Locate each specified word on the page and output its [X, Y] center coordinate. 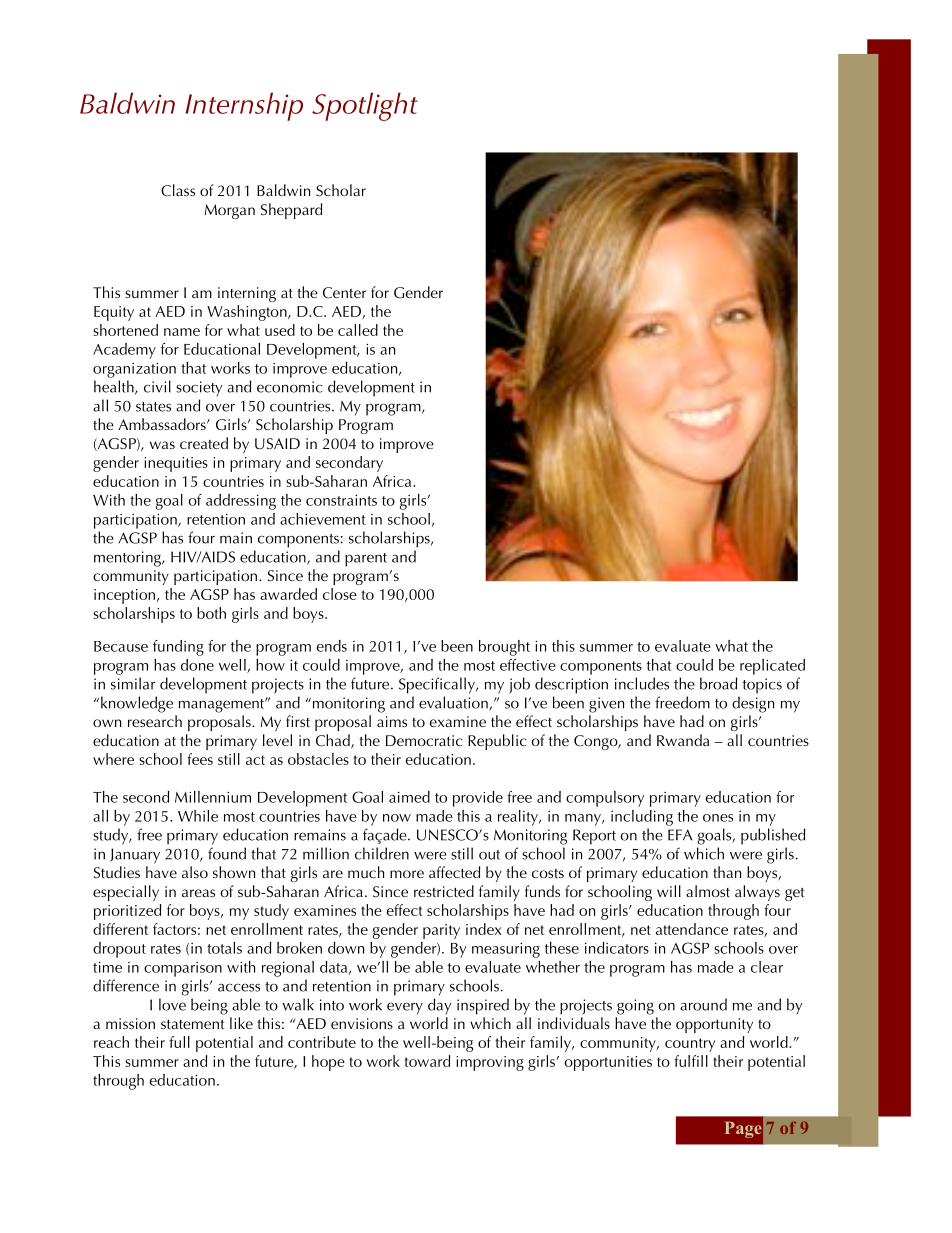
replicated [772, 667]
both [211, 613]
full [179, 1042]
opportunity [714, 1025]
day [439, 1006]
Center [344, 293]
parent [366, 560]
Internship [244, 106]
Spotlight [365, 106]
